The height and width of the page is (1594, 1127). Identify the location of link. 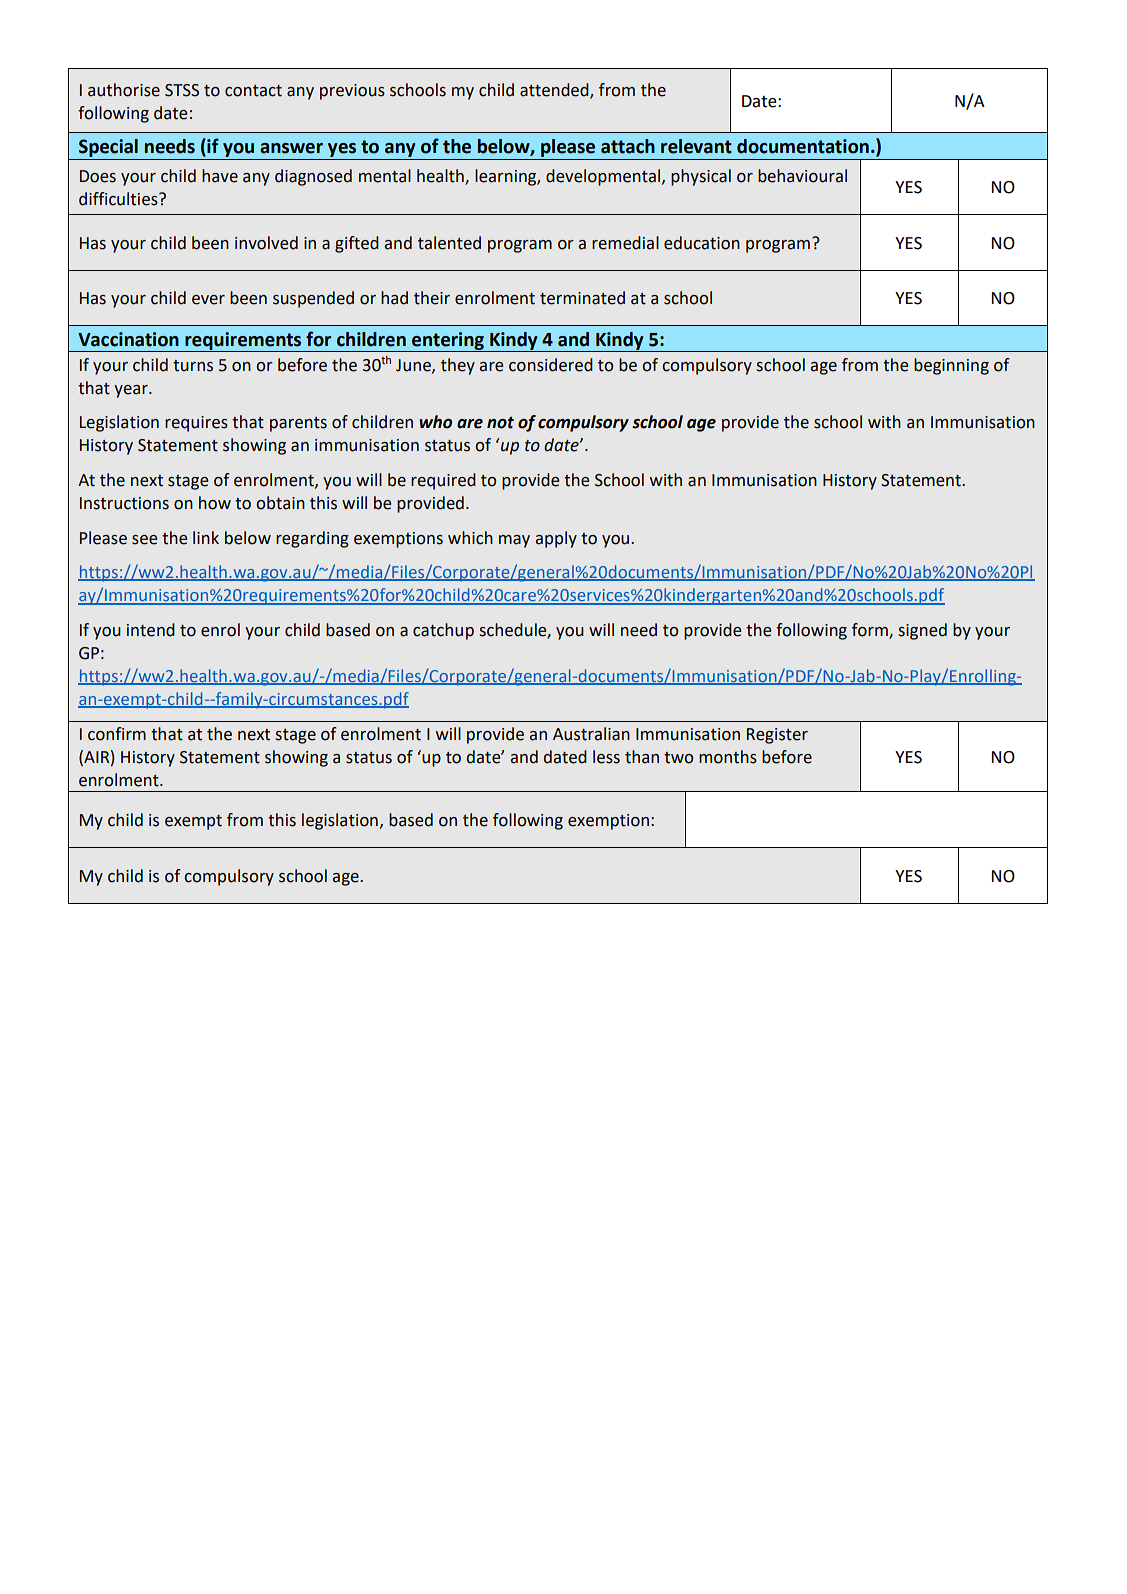
(206, 537).
